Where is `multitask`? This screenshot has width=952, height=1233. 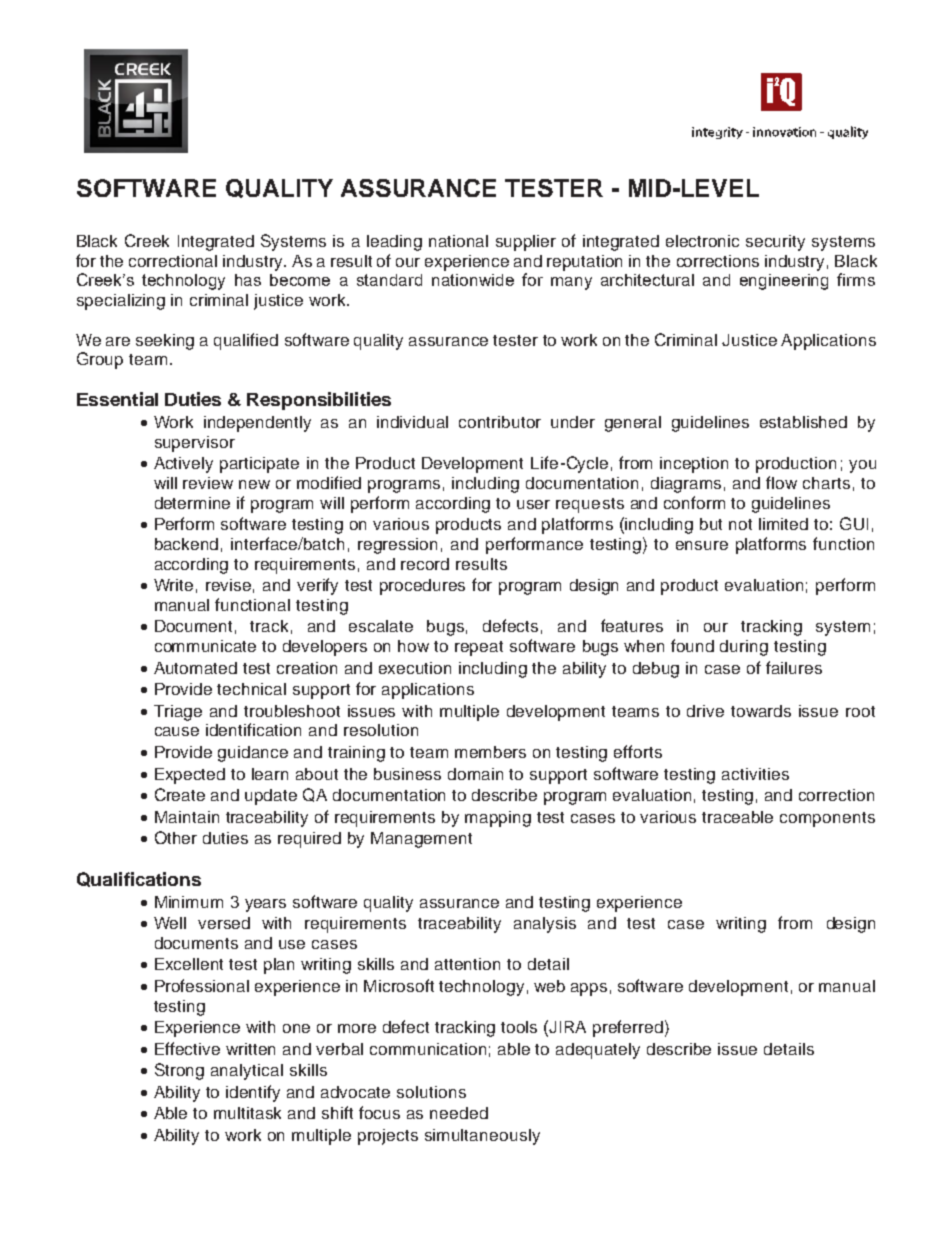
multitask is located at coordinates (247, 1113).
